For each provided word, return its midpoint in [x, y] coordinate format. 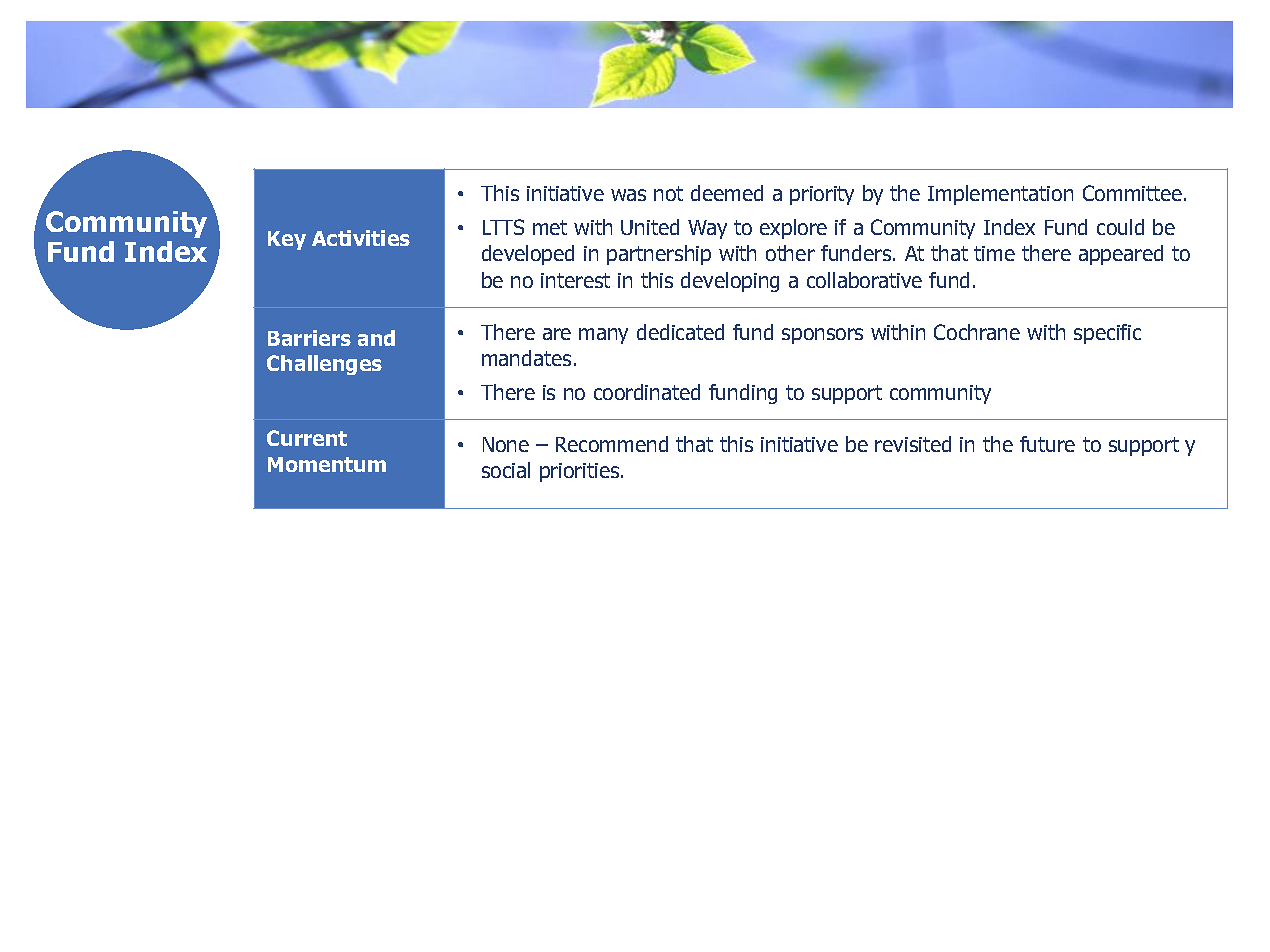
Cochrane [977, 332]
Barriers [309, 338]
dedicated [680, 332]
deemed [727, 193]
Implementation [1000, 195]
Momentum [327, 464]
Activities [361, 238]
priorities [581, 472]
